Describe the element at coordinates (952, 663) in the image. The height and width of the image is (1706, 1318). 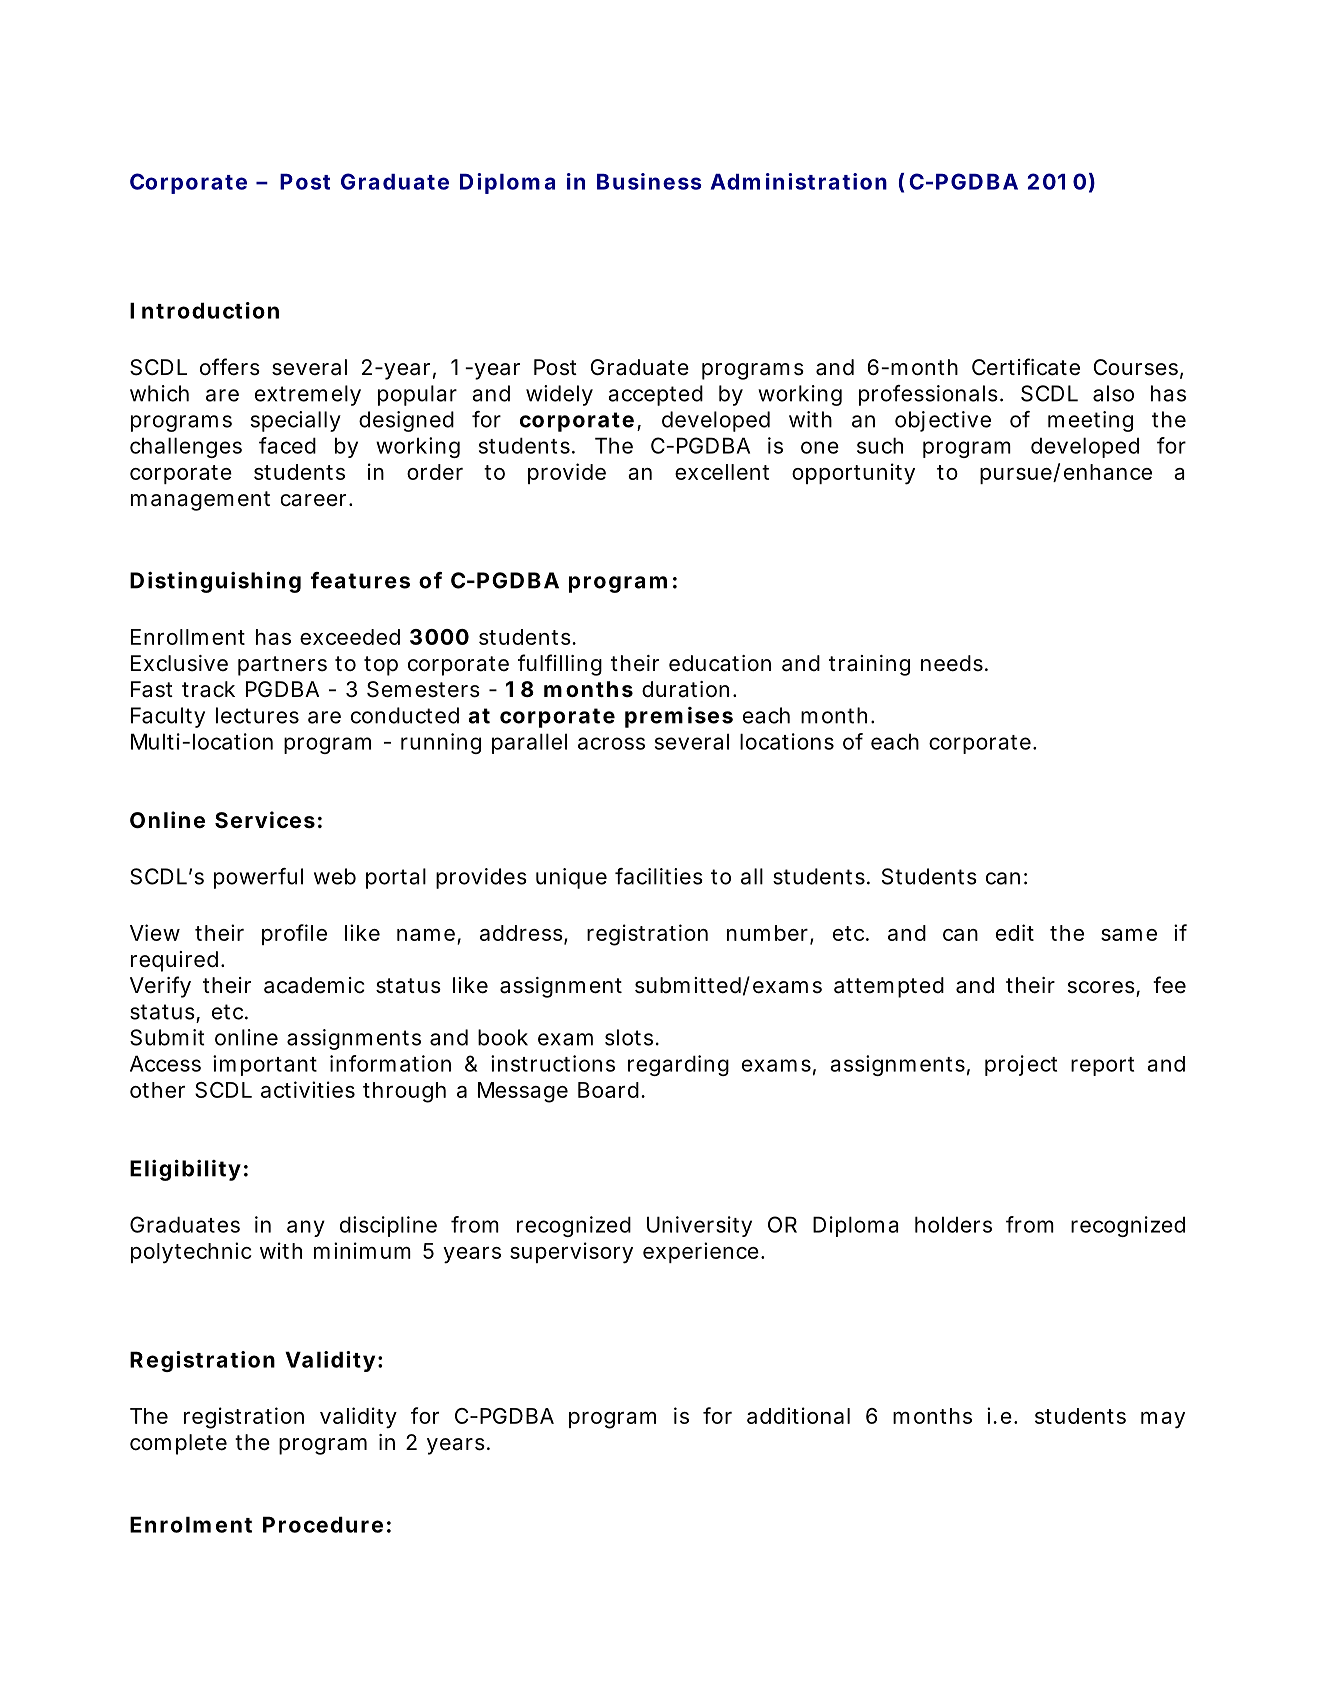
I see `needs` at that location.
